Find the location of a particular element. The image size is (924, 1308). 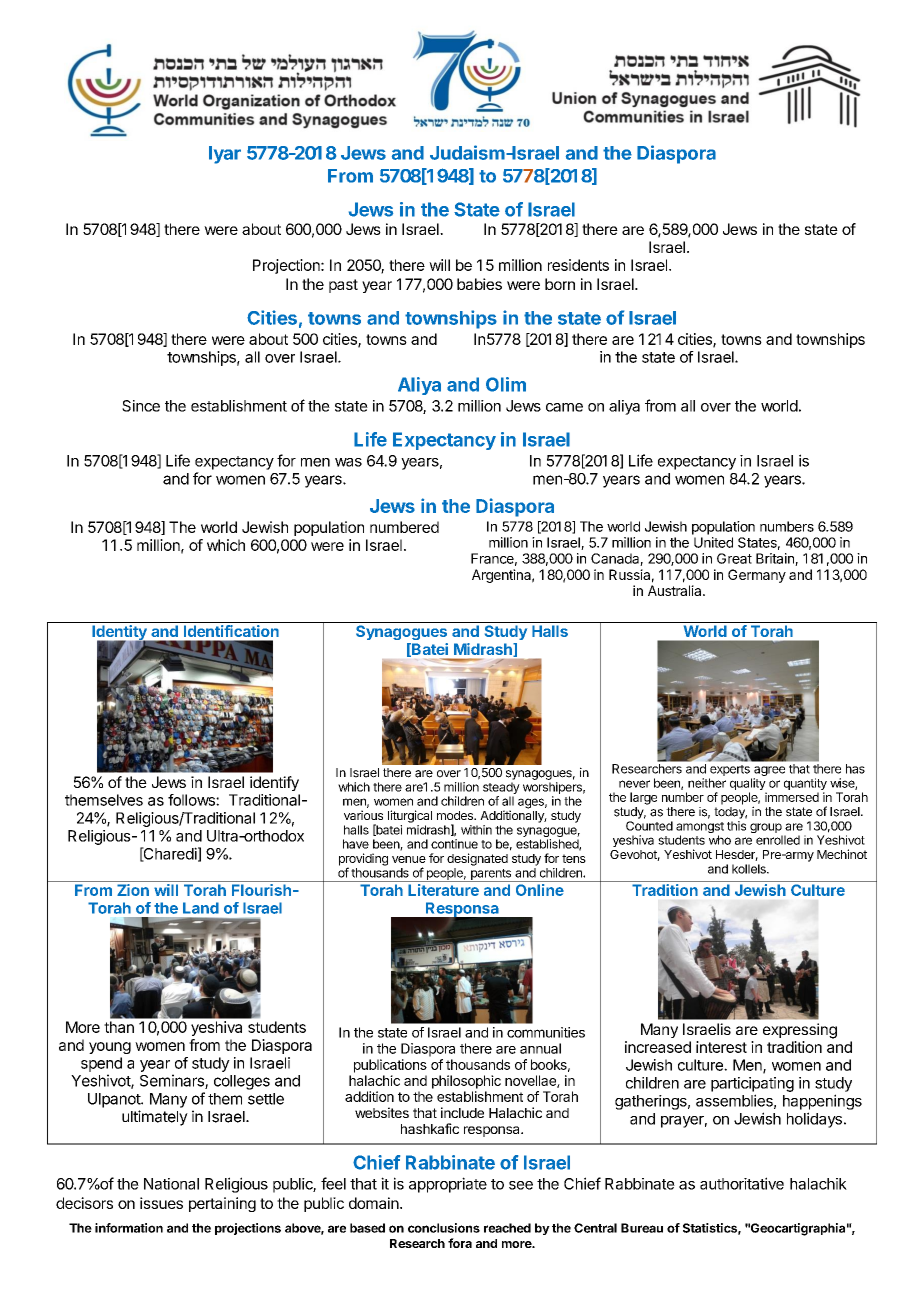

issues is located at coordinates (161, 1203).
